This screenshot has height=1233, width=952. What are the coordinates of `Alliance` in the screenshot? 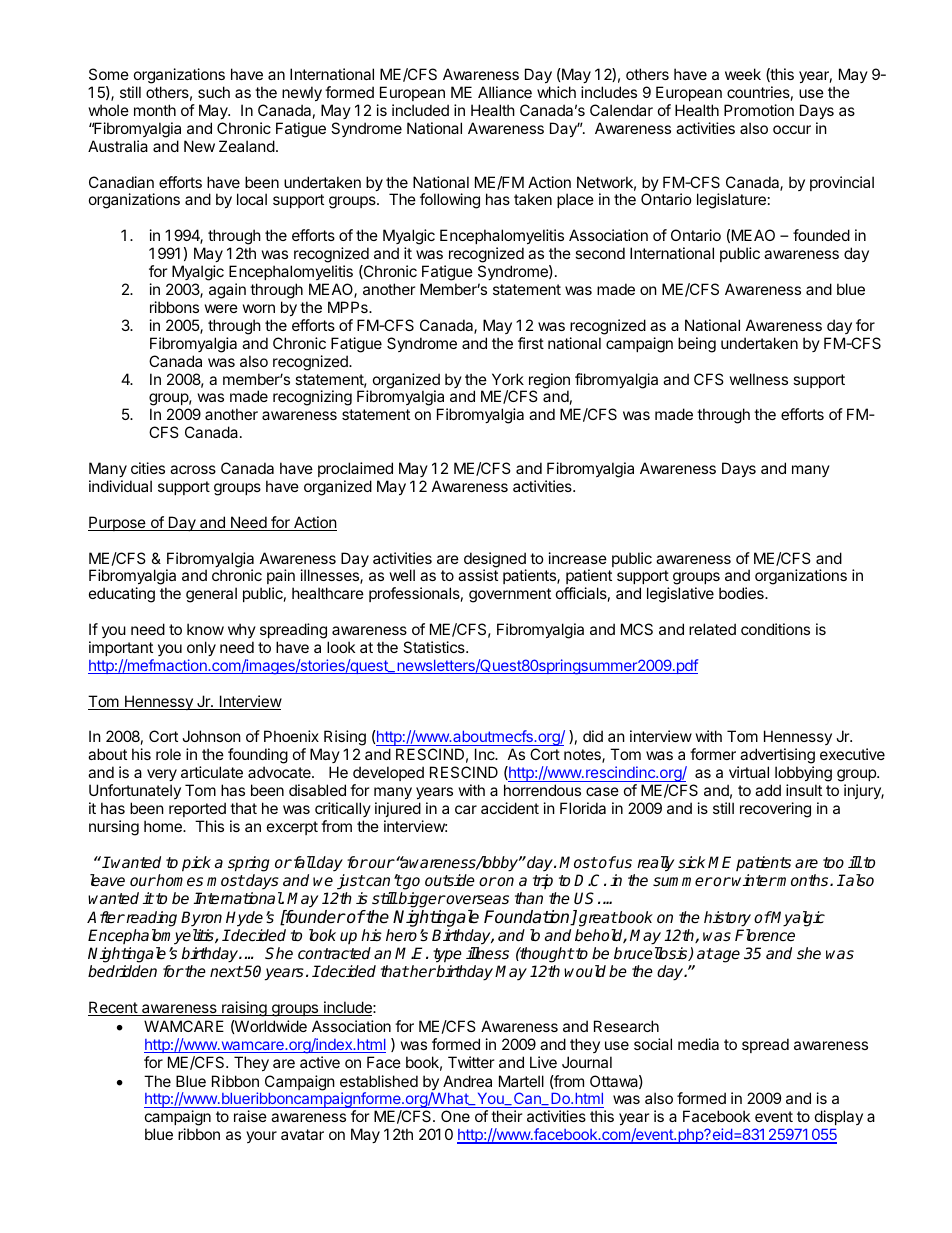 It's located at (505, 92).
